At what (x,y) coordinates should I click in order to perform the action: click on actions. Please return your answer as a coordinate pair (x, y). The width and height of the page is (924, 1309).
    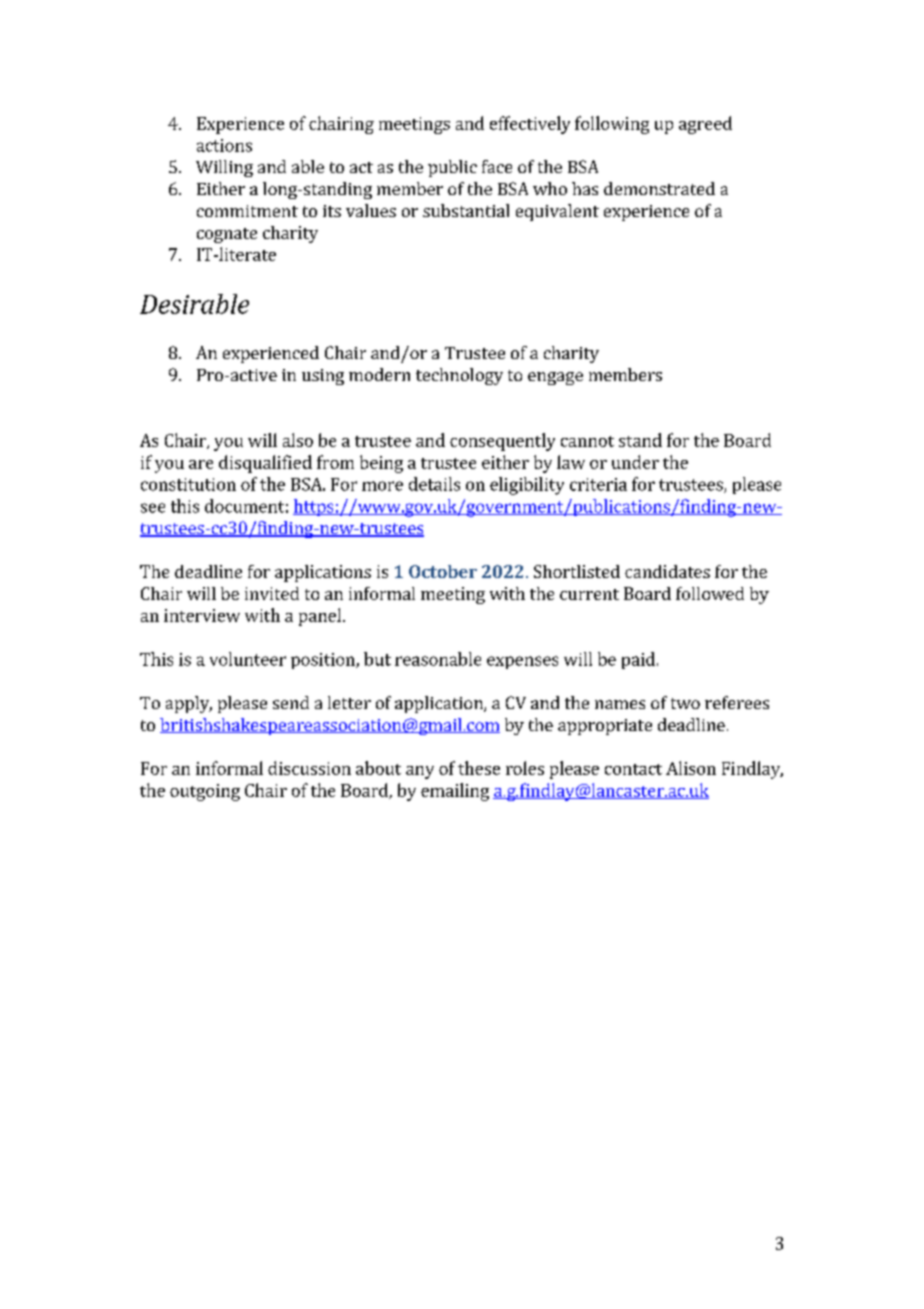
    Looking at the image, I should click on (224, 145).
